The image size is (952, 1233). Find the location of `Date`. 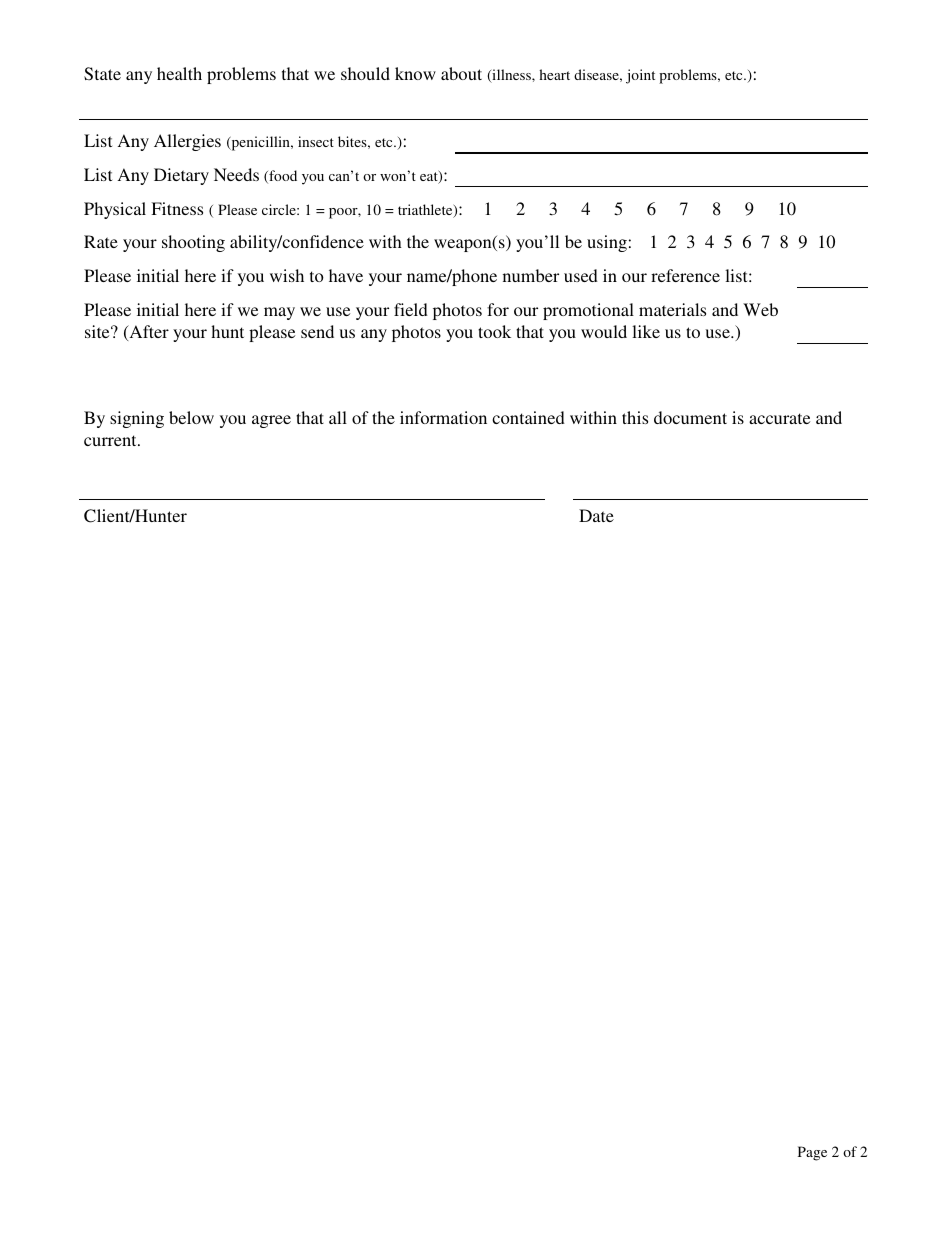

Date is located at coordinates (596, 515).
